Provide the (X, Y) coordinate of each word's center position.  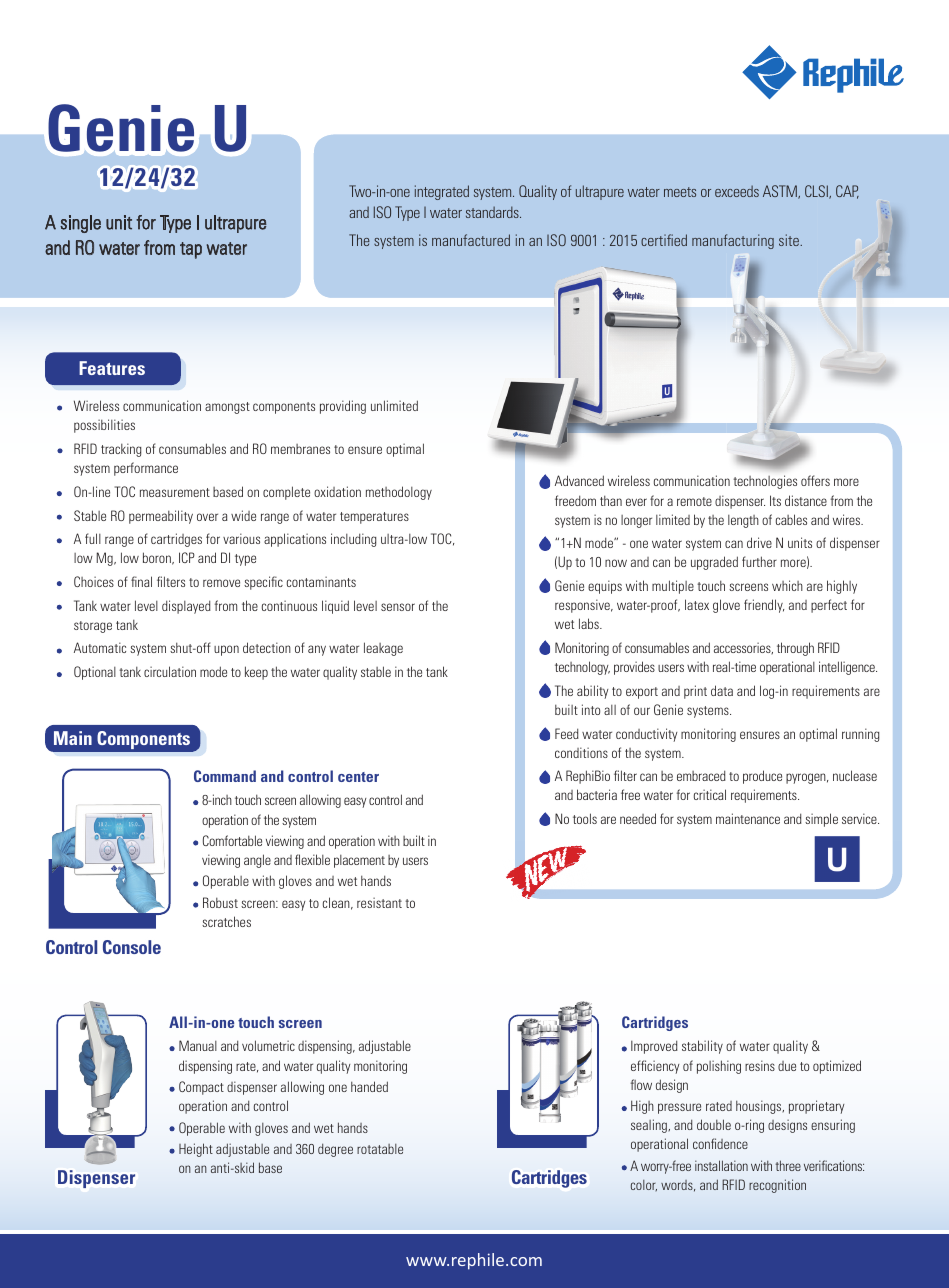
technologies (765, 482)
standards (493, 212)
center (358, 777)
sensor (398, 607)
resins (760, 1065)
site (790, 240)
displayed (186, 607)
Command (225, 776)
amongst (227, 408)
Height (196, 1150)
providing (343, 407)
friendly (764, 606)
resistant (379, 902)
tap (191, 250)
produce (762, 777)
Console (132, 947)
